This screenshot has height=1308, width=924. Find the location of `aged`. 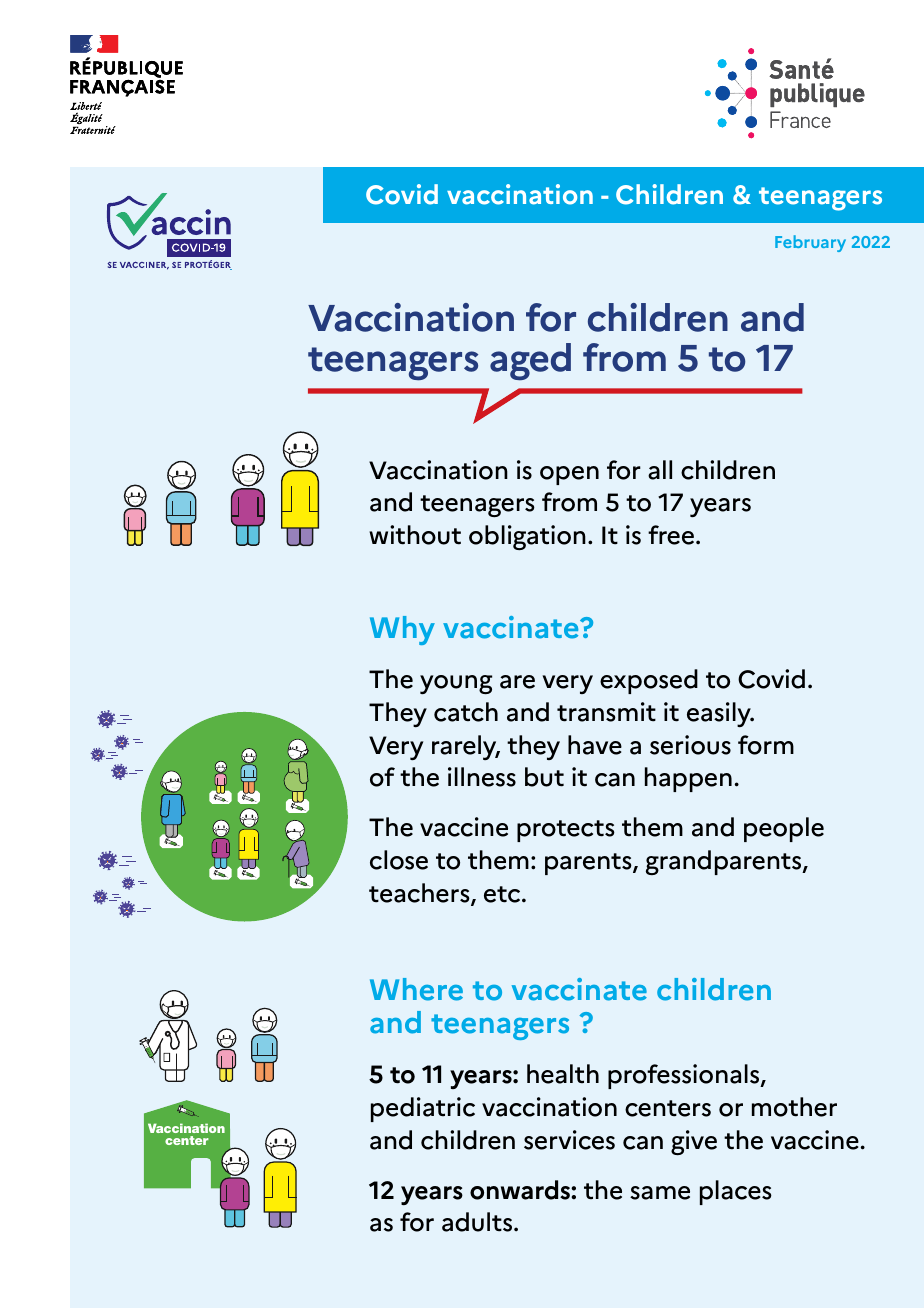

aged is located at coordinates (530, 362).
